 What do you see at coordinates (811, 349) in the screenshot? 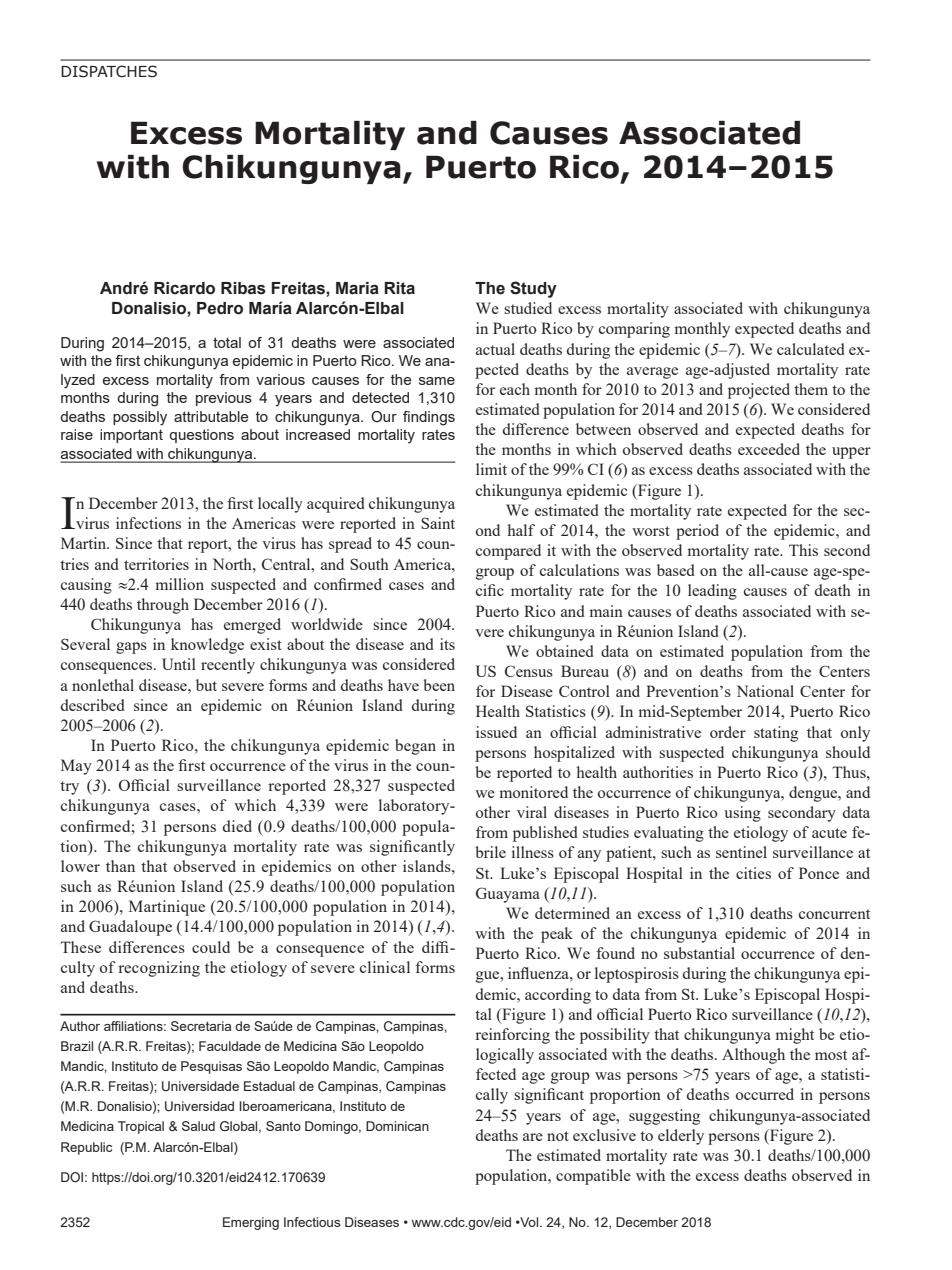
I see `calculated` at bounding box center [811, 349].
